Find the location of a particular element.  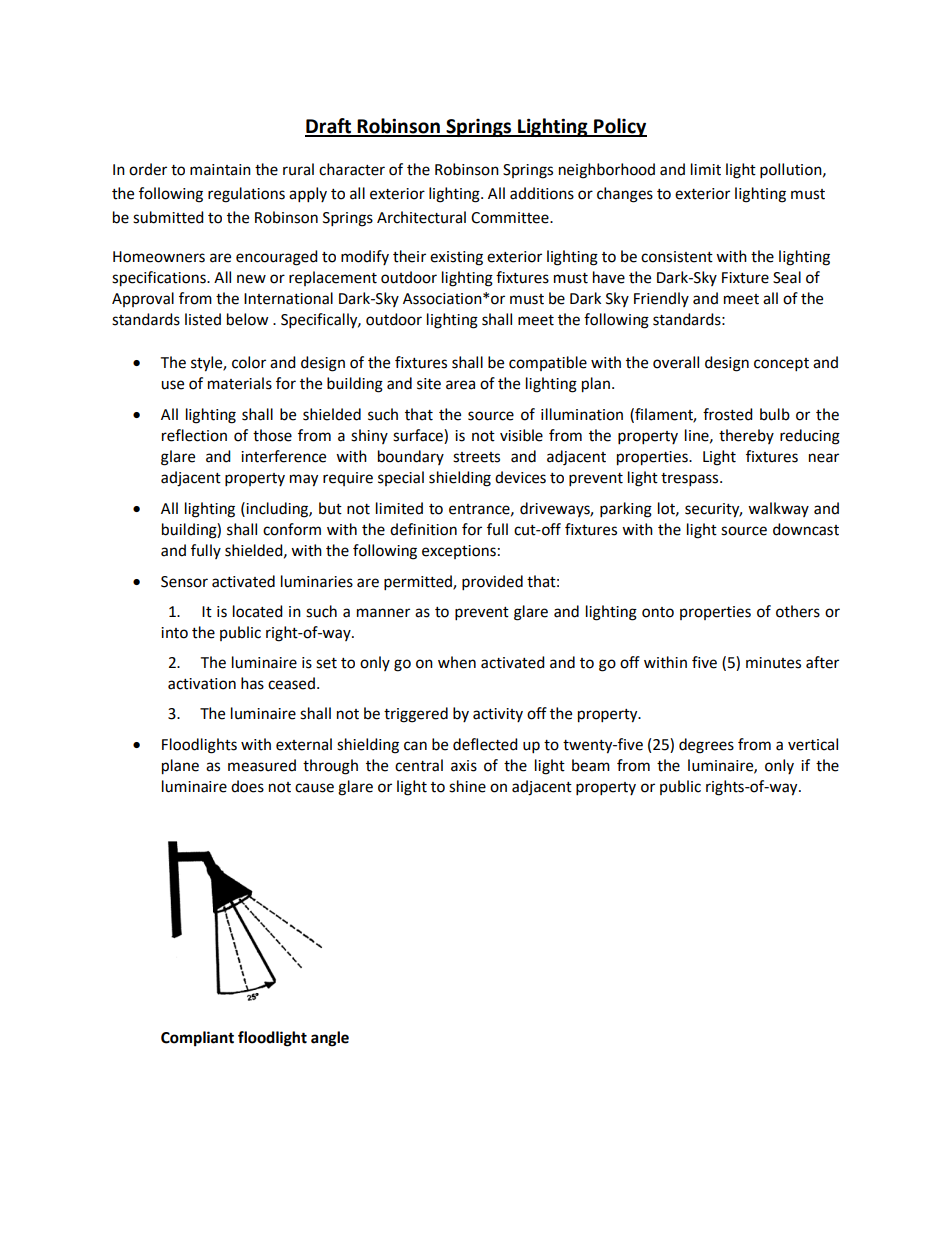

Compliant is located at coordinates (197, 1039).
